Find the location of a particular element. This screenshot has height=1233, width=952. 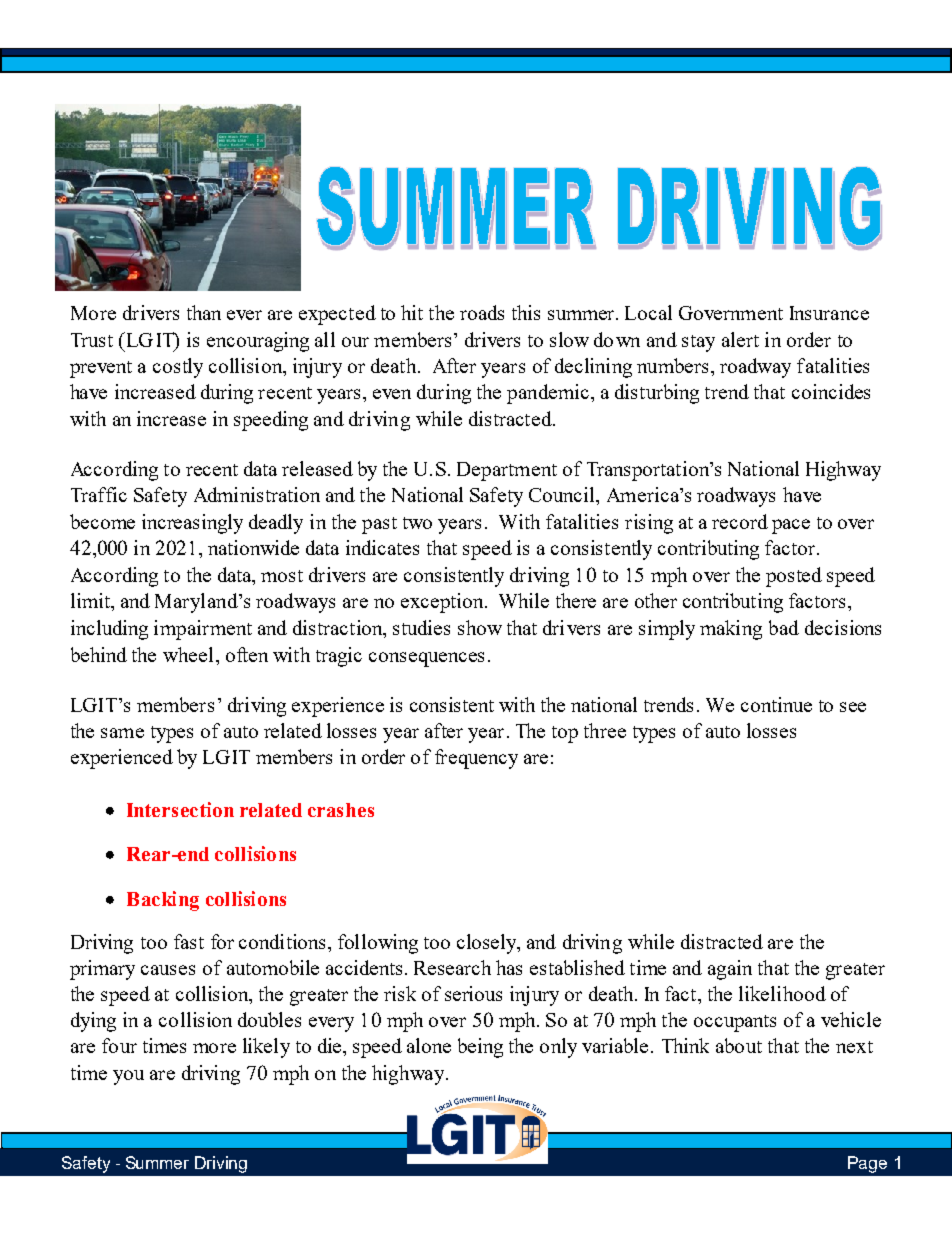

being is located at coordinates (480, 1048).
